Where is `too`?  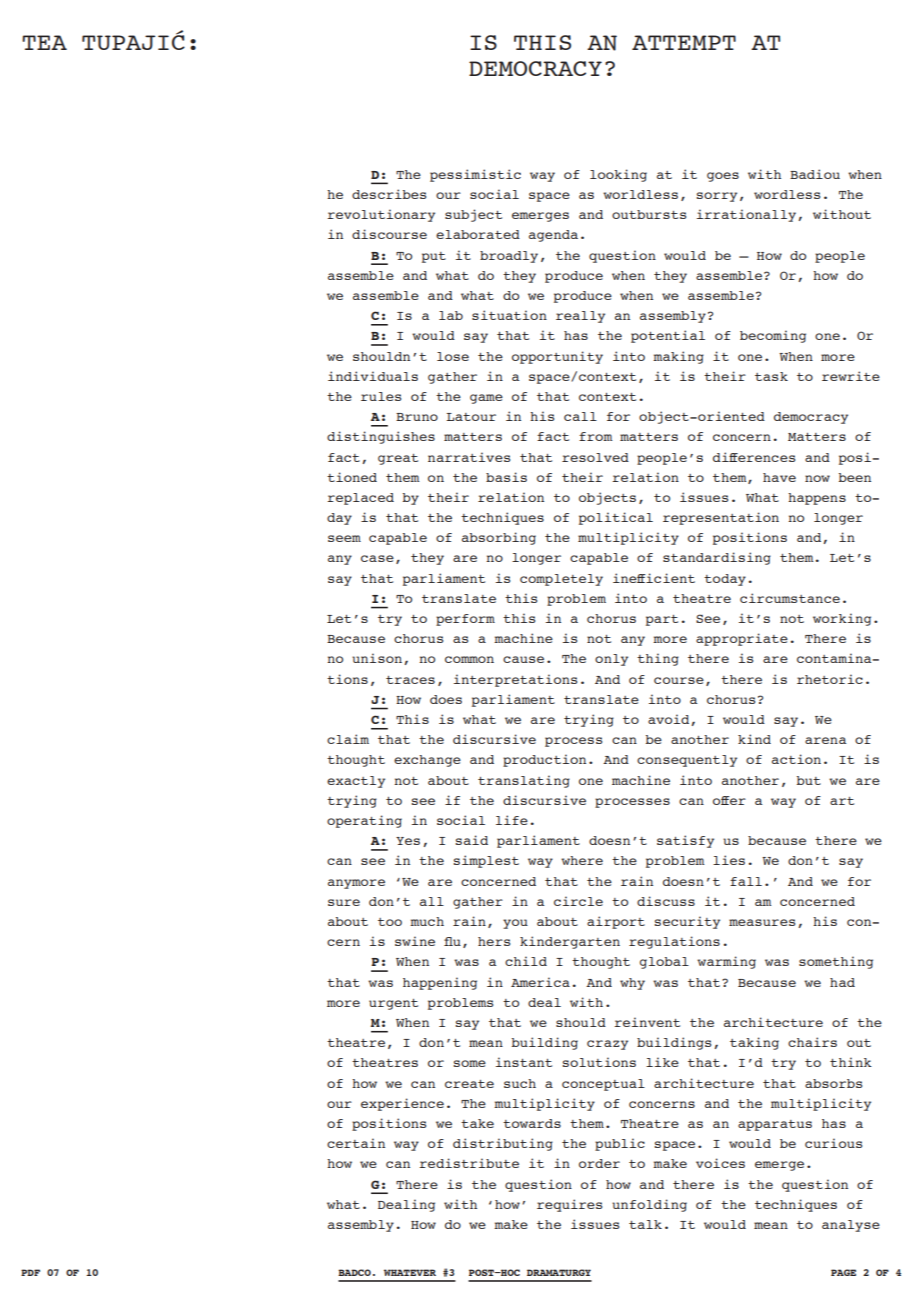
too is located at coordinates (390, 922).
